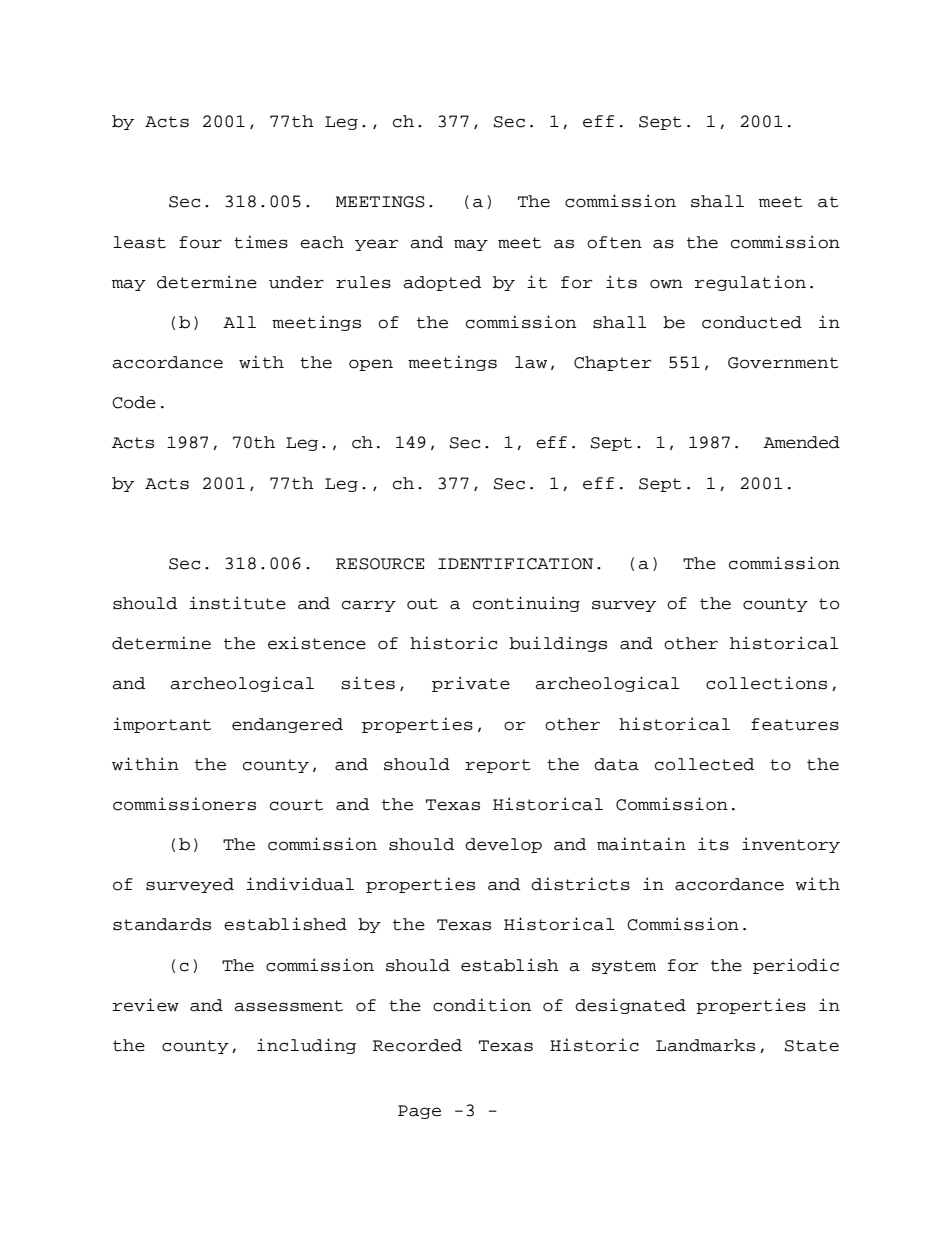  I want to click on RESOURCE, so click(380, 564).
